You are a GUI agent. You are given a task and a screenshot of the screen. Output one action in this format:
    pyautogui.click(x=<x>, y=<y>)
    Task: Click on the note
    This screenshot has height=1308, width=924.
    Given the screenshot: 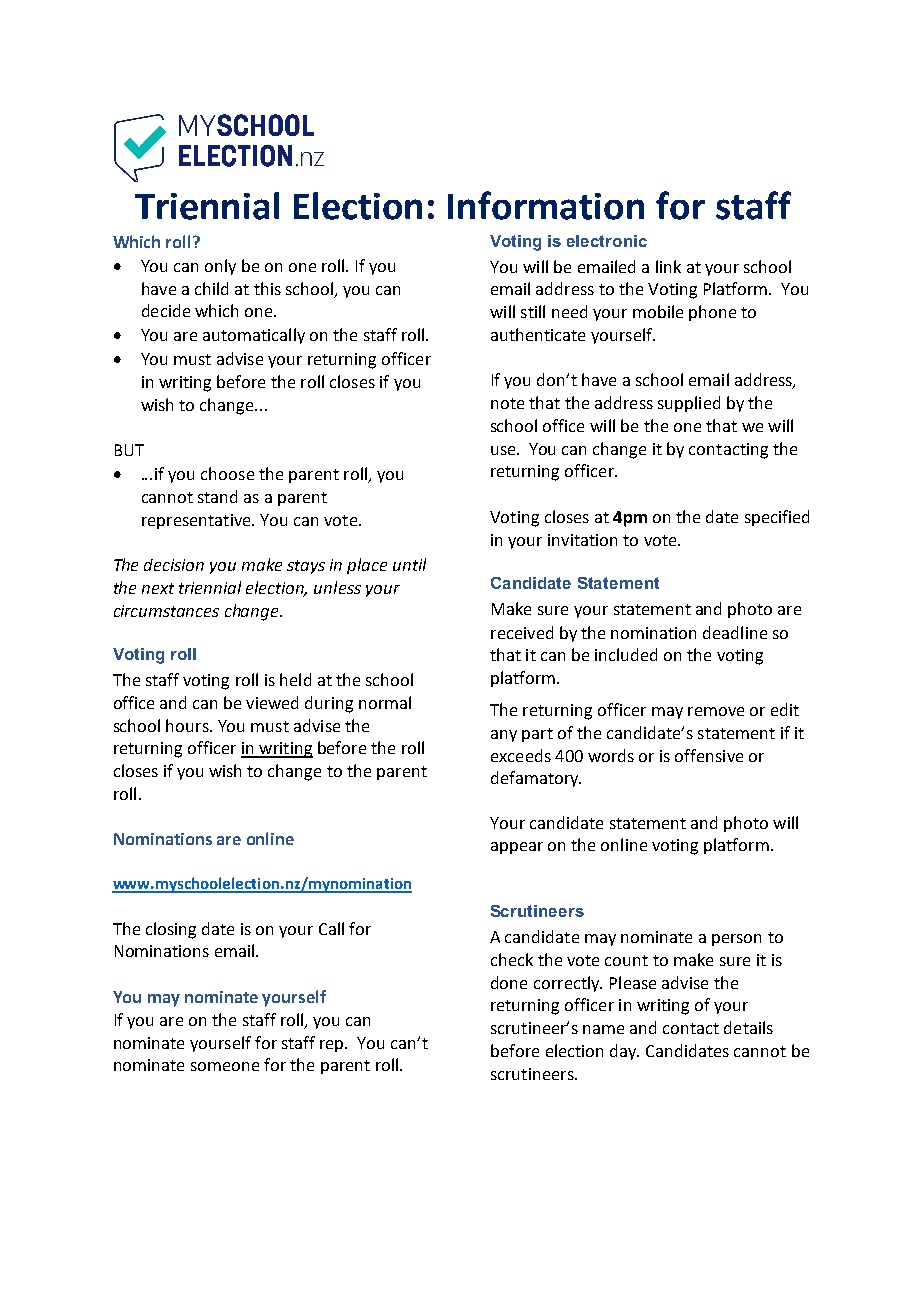 What is the action you would take?
    pyautogui.click(x=507, y=403)
